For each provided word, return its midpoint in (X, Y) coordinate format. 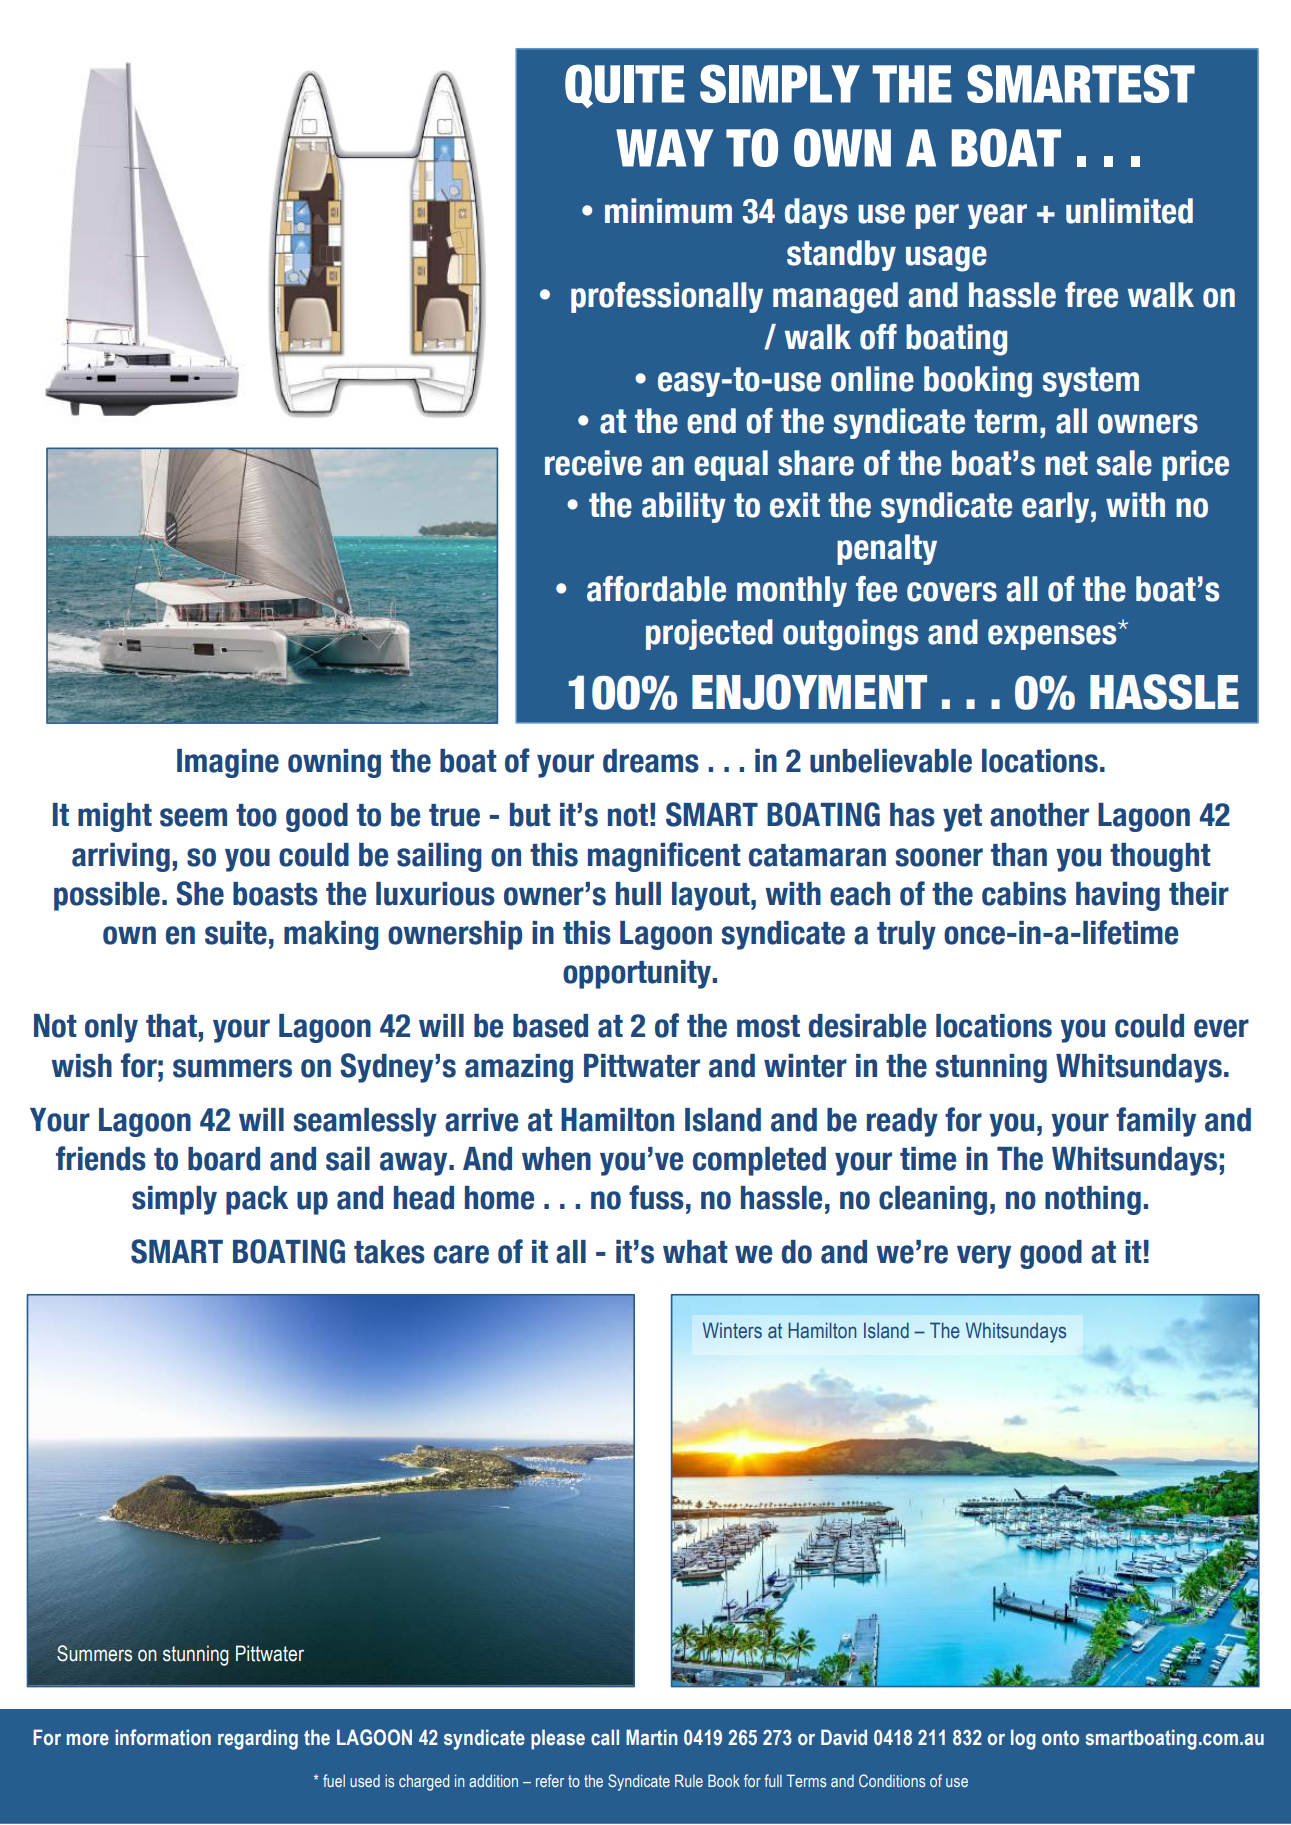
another (1039, 815)
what (695, 1252)
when (556, 1159)
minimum (668, 211)
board (224, 1159)
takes (389, 1252)
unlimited (1129, 211)
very (984, 1257)
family (1156, 1122)
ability (684, 507)
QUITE (625, 86)
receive (593, 463)
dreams (651, 761)
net (1066, 463)
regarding (258, 1739)
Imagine (228, 763)
